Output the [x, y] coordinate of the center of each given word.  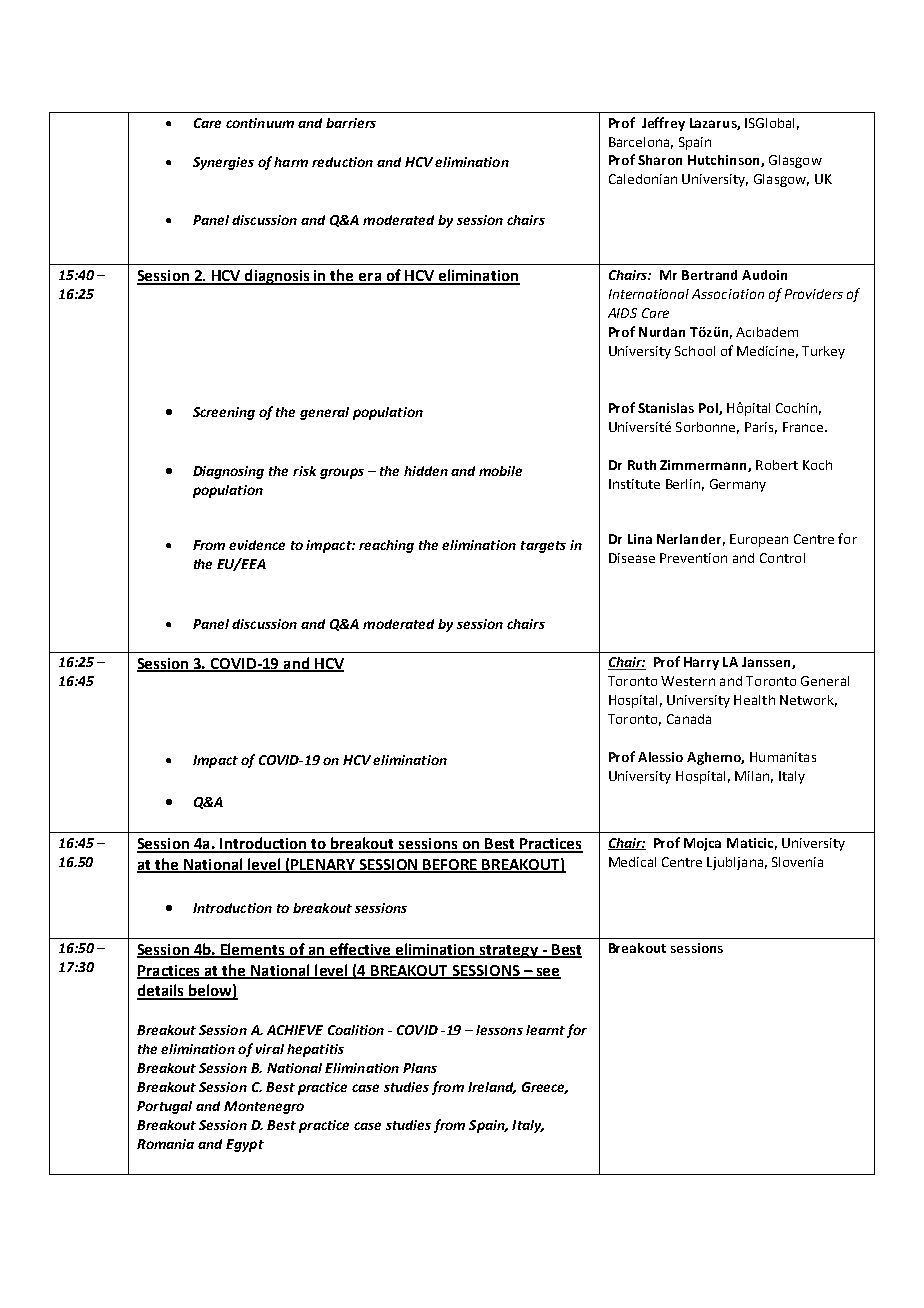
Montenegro [264, 1107]
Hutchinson [725, 161]
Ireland [492, 1088]
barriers [351, 123]
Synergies [223, 163]
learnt [545, 1030]
